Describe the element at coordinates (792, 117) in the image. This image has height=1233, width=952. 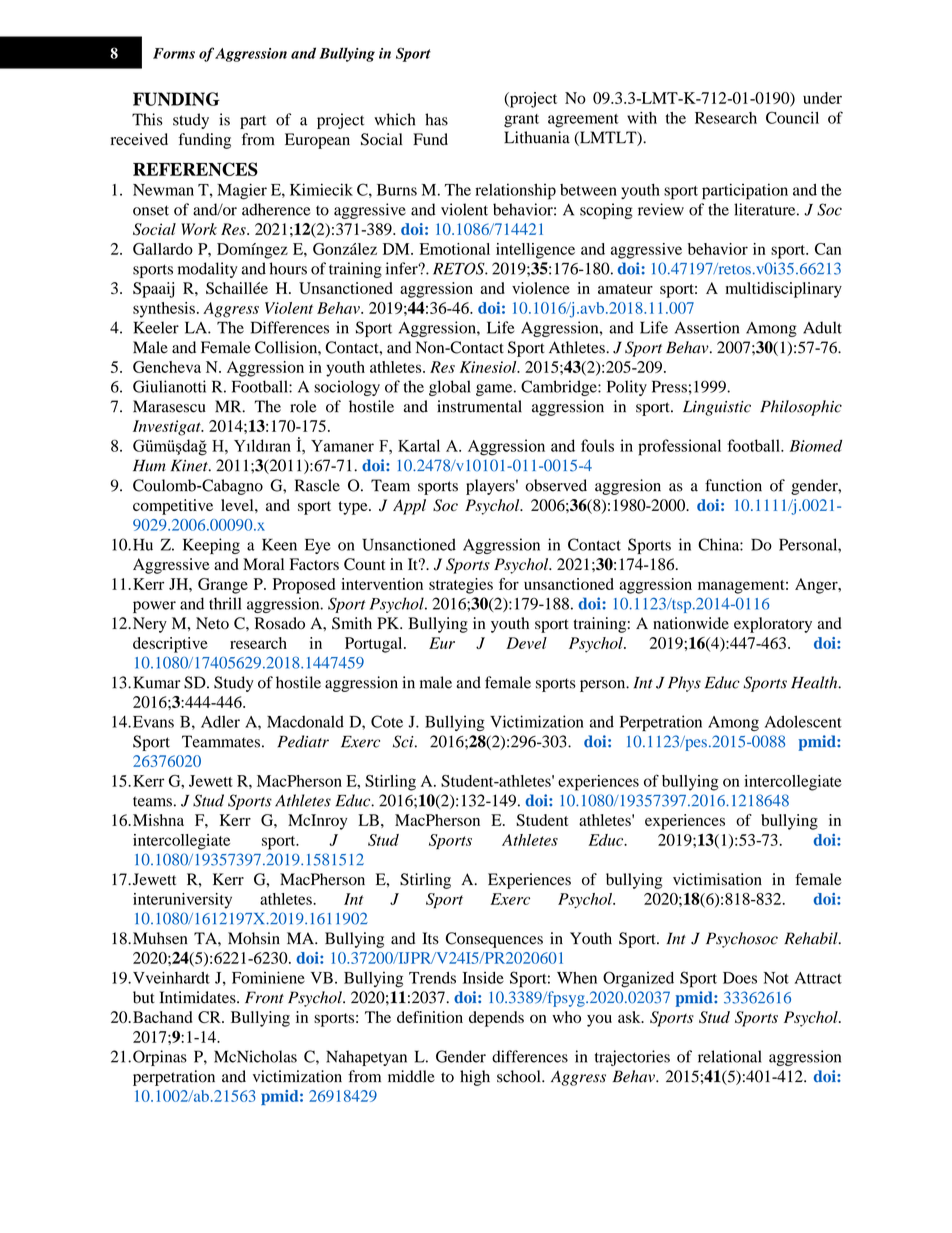
I see `Council` at that location.
